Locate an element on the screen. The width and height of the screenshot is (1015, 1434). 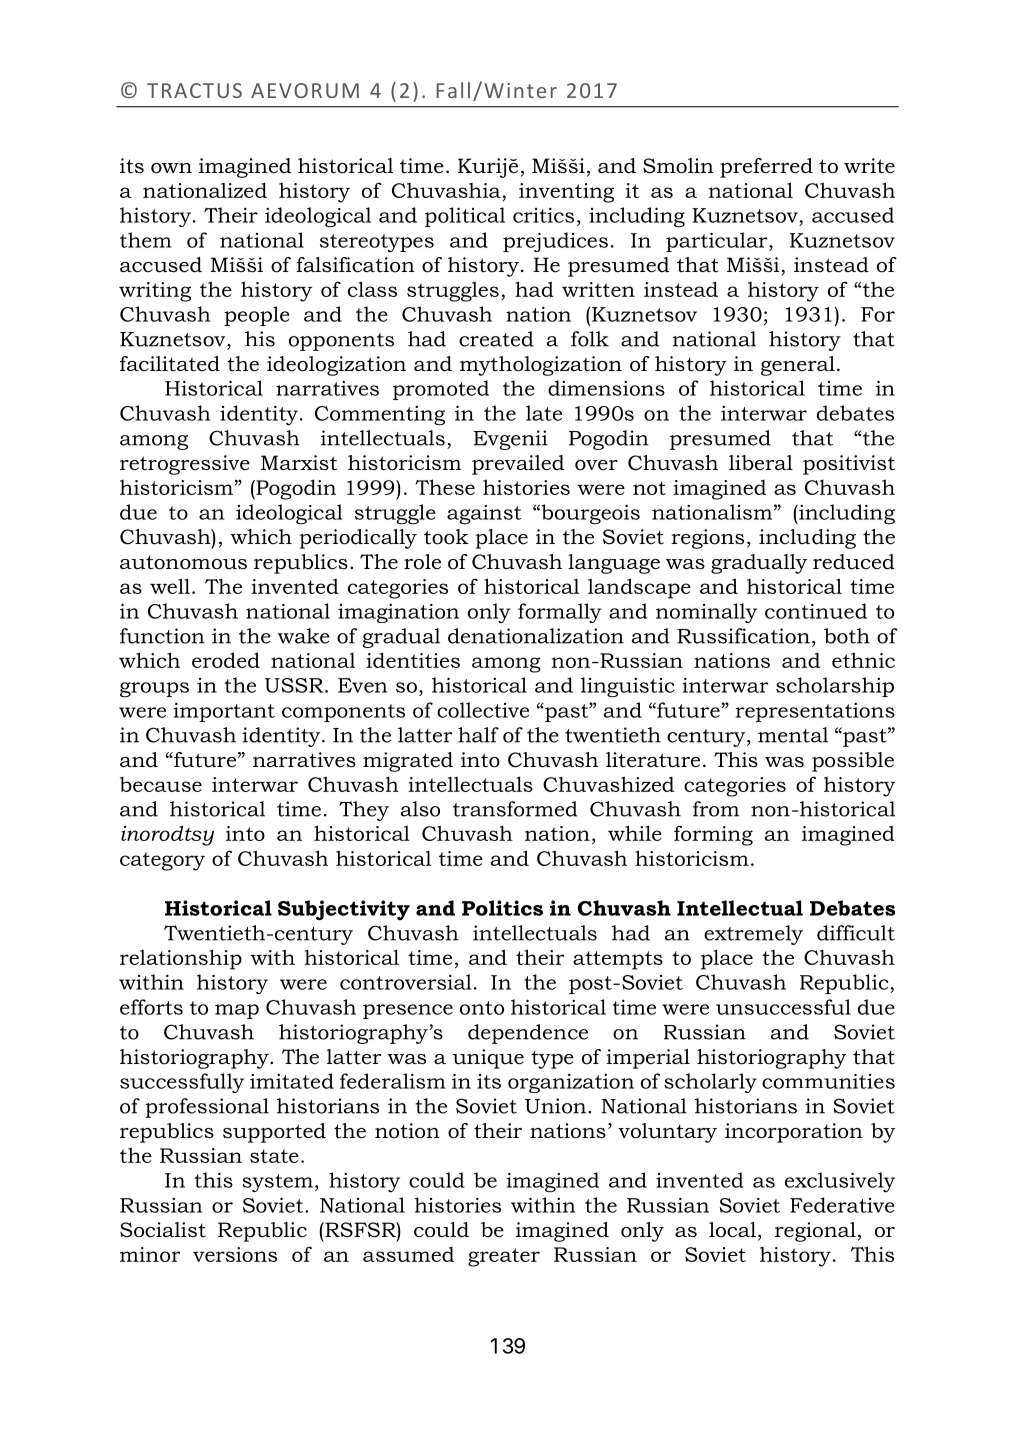
onto is located at coordinates (482, 1008).
